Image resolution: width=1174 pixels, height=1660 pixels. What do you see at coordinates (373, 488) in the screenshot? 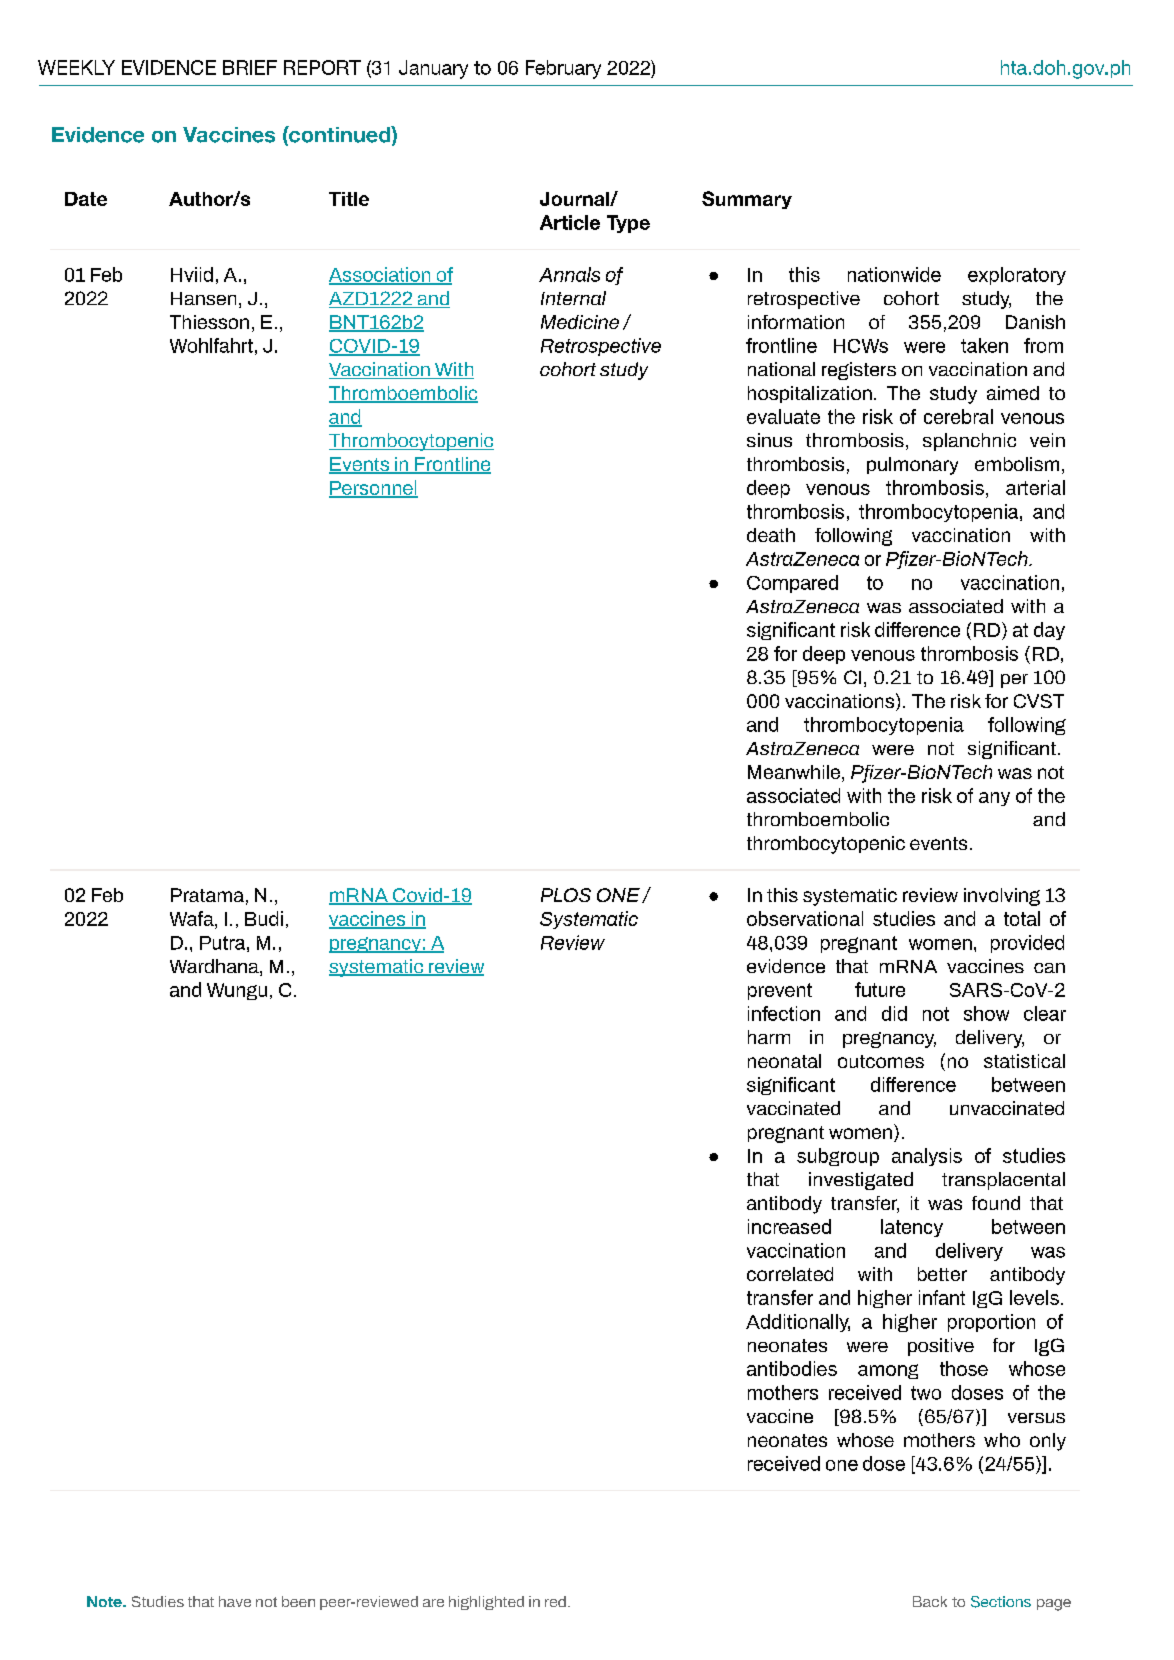
I see `Personnel` at bounding box center [373, 488].
